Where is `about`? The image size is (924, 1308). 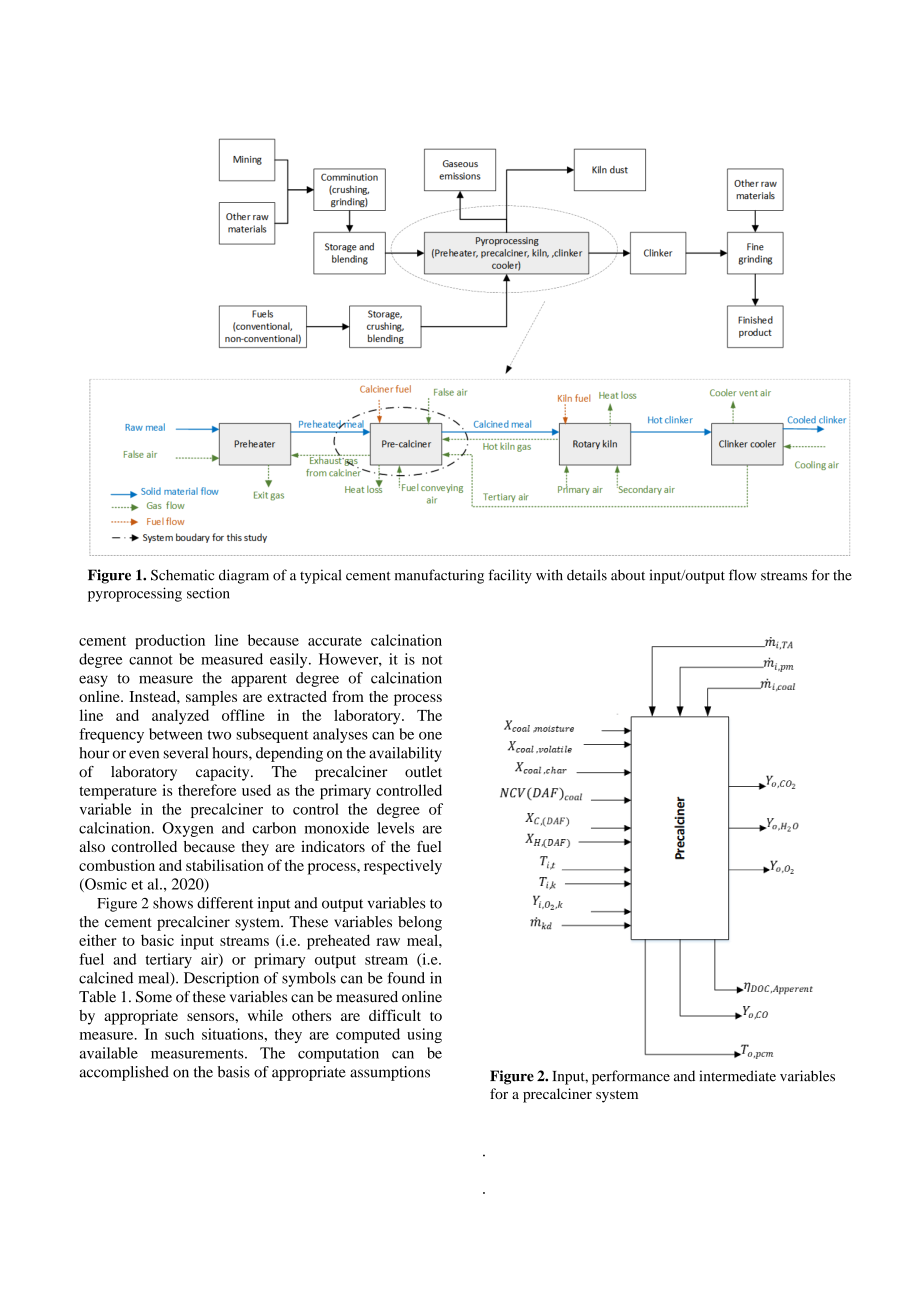
about is located at coordinates (628, 575).
